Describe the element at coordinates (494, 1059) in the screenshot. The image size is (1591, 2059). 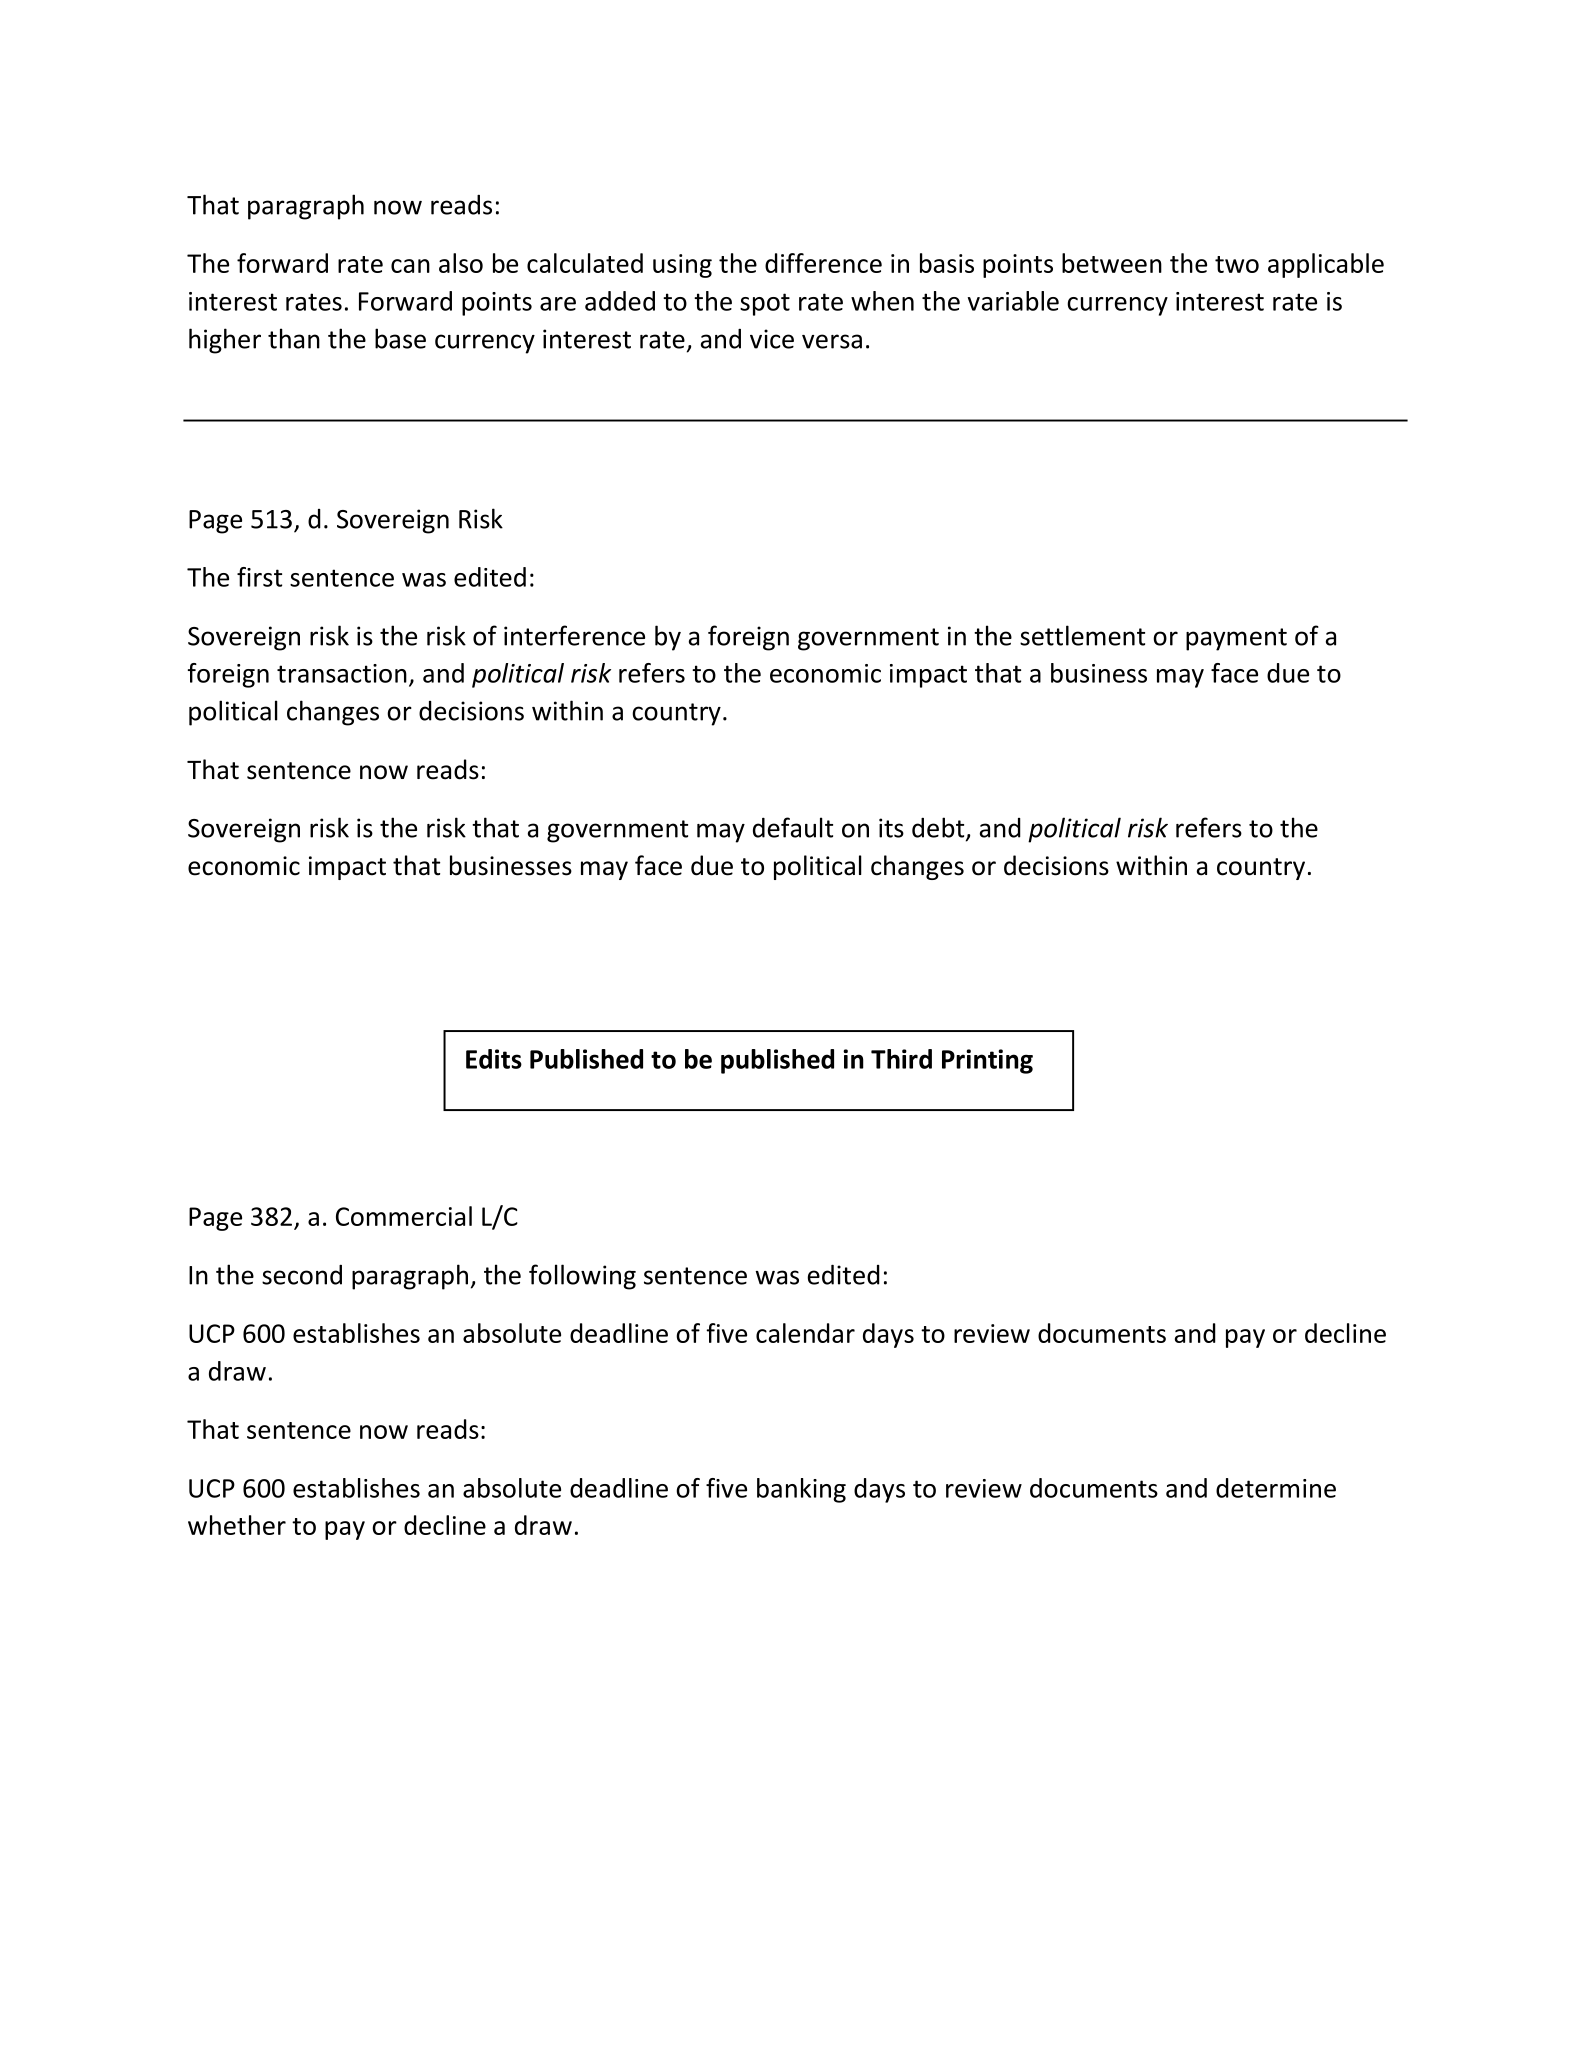
I see `Edits` at that location.
